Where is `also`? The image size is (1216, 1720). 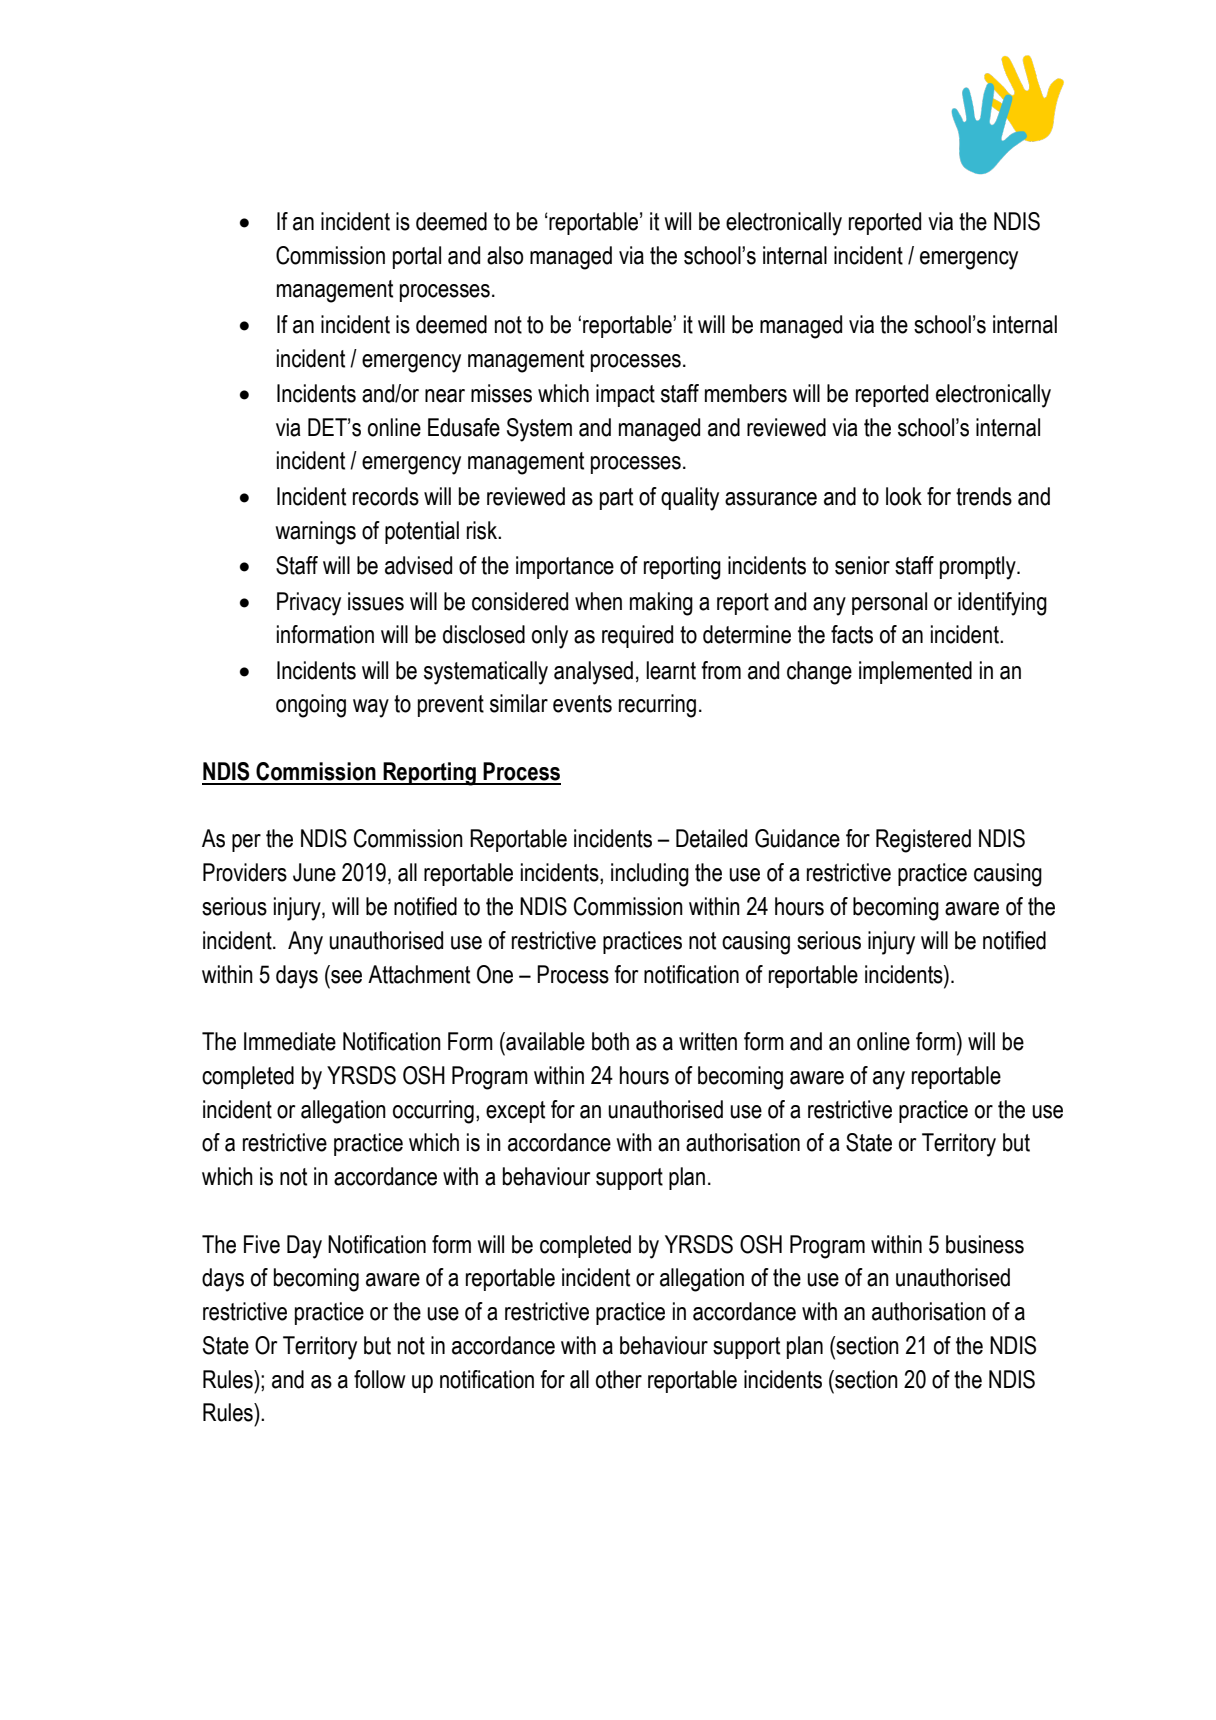
also is located at coordinates (505, 255).
